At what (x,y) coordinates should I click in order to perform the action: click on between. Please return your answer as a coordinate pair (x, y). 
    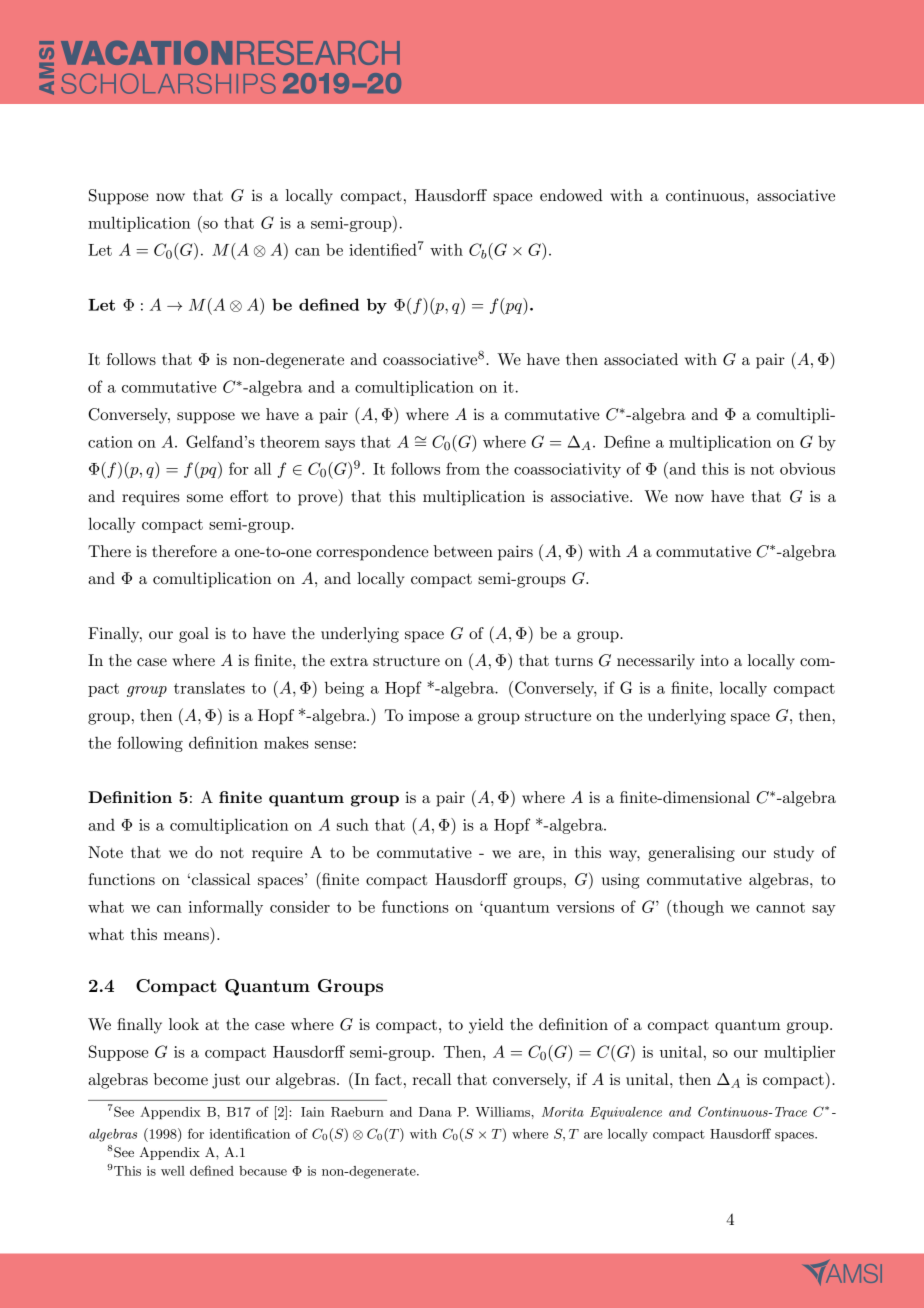
    Looking at the image, I should click on (463, 551).
